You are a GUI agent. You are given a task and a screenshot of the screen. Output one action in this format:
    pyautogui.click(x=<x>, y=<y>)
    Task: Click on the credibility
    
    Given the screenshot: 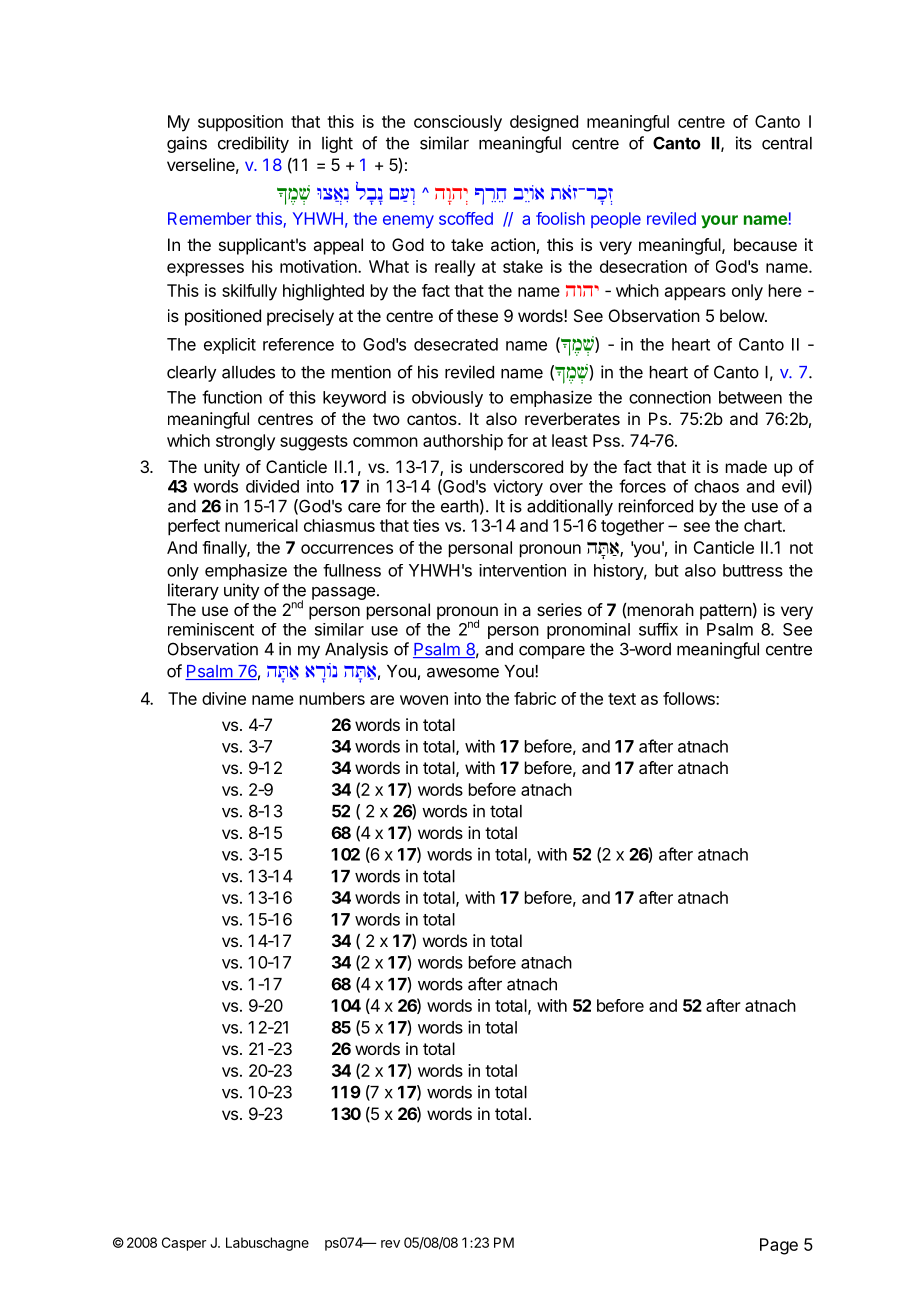 What is the action you would take?
    pyautogui.click(x=253, y=144)
